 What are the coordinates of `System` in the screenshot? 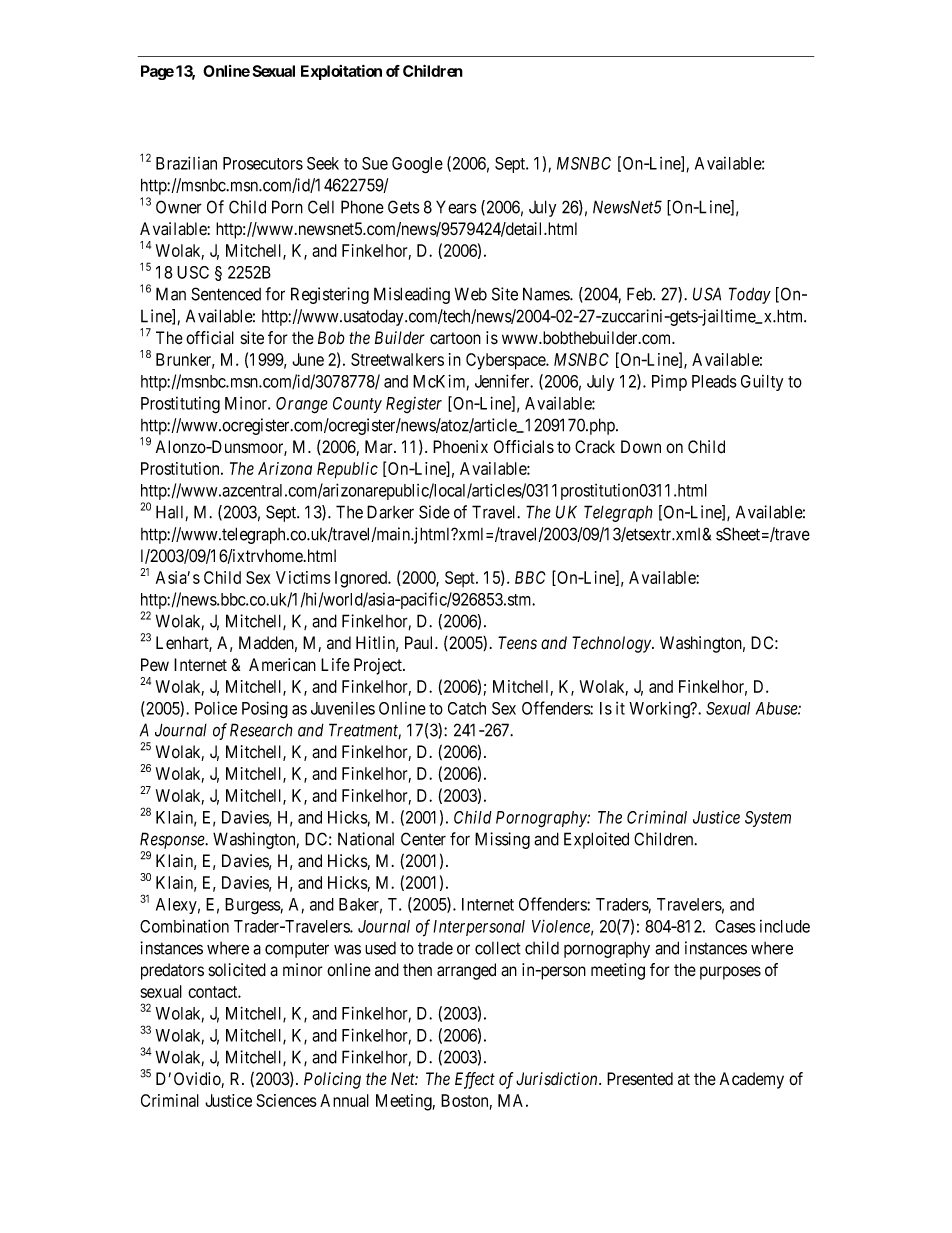 It's located at (768, 819).
